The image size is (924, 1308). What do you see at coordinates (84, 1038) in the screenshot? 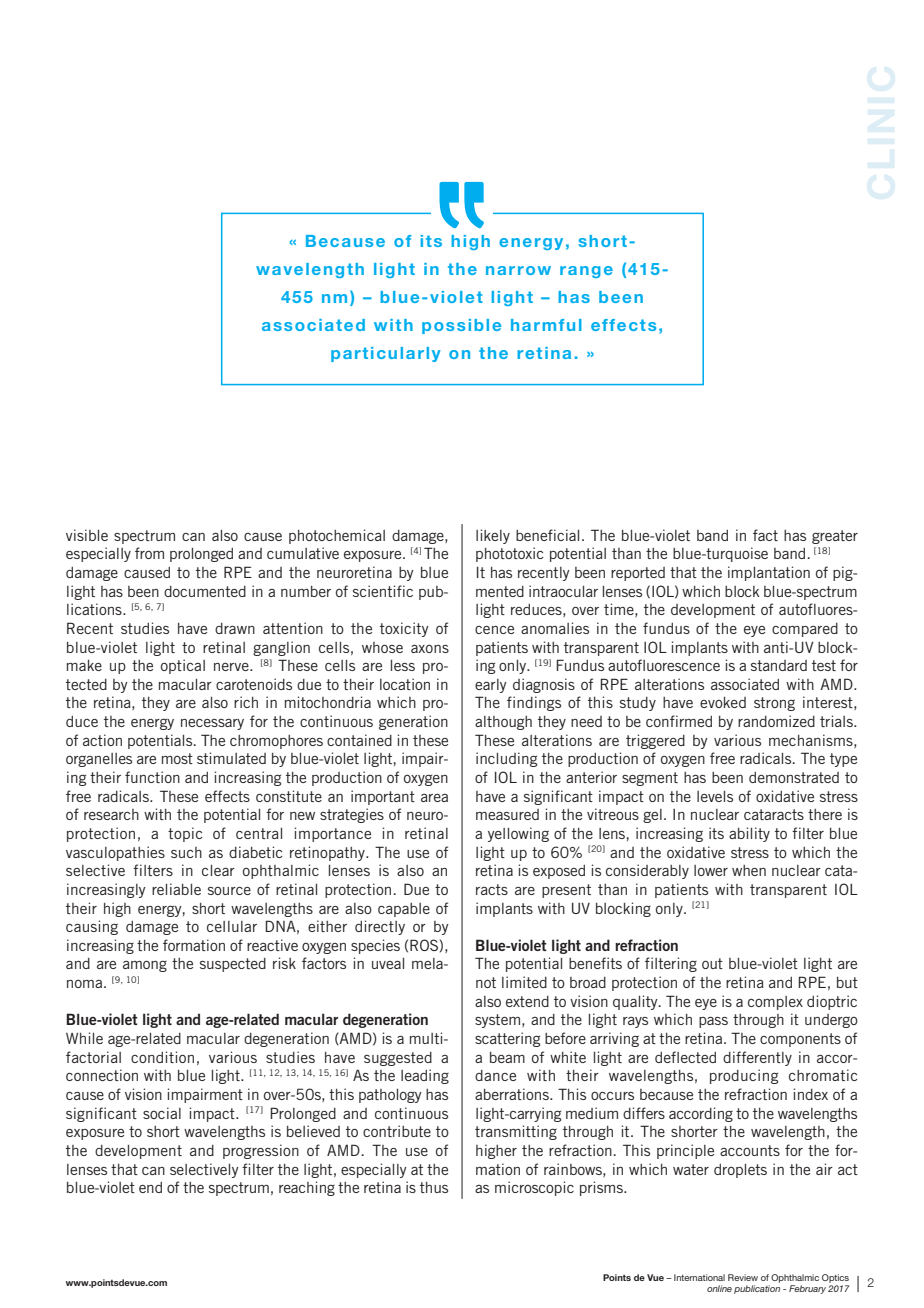
I see `While` at bounding box center [84, 1038].
